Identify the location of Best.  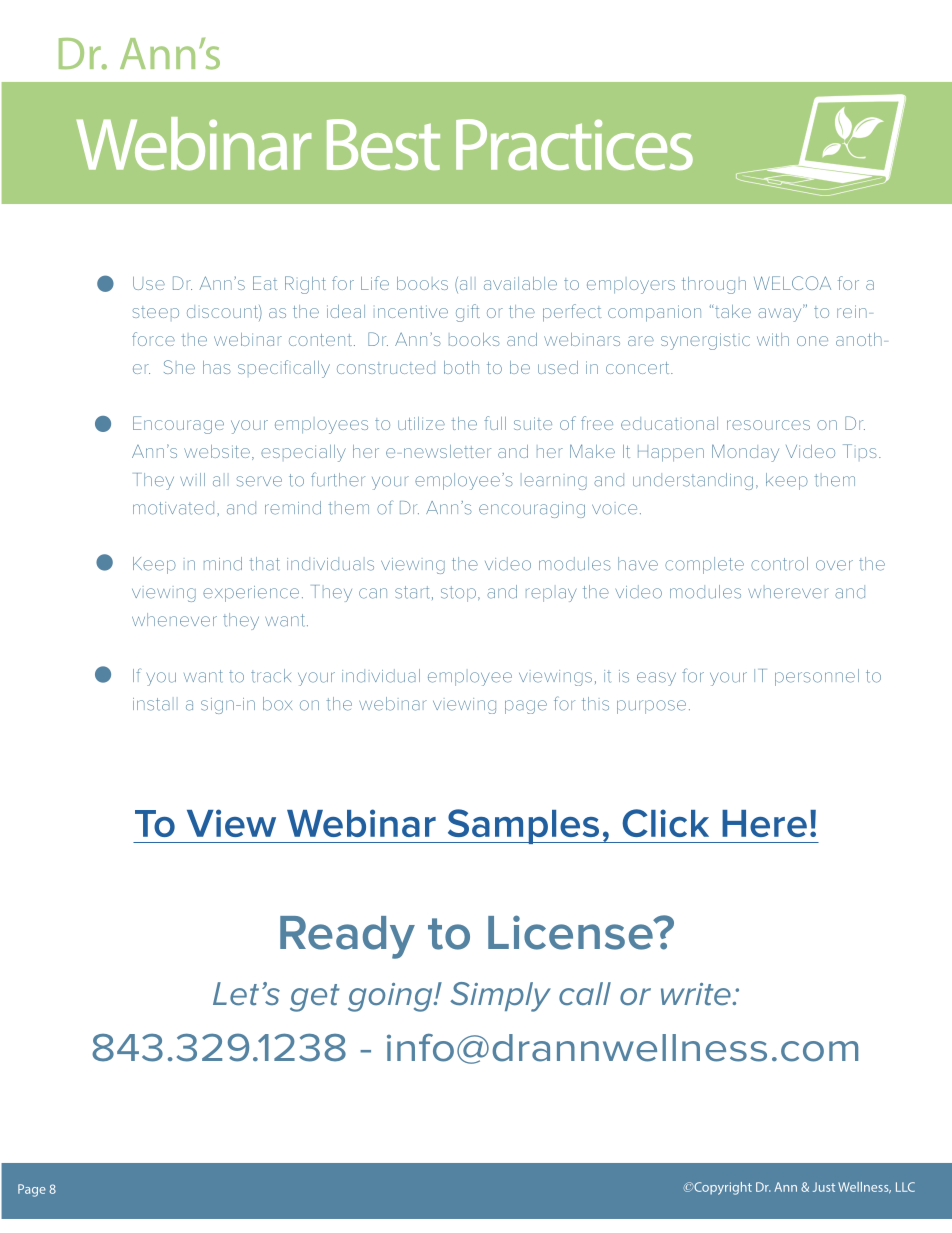
(383, 144).
